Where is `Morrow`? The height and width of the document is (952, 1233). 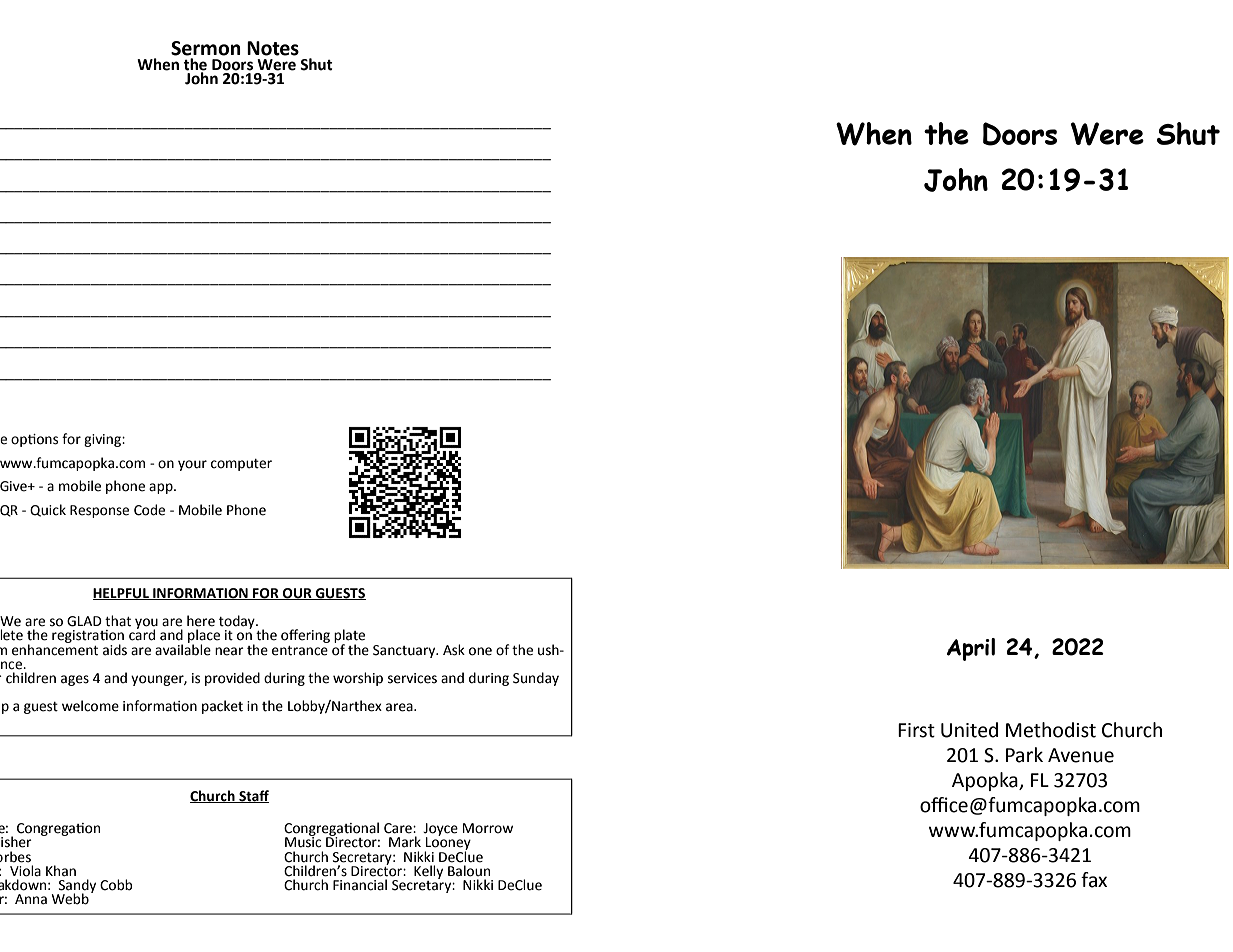
Morrow is located at coordinates (488, 828).
